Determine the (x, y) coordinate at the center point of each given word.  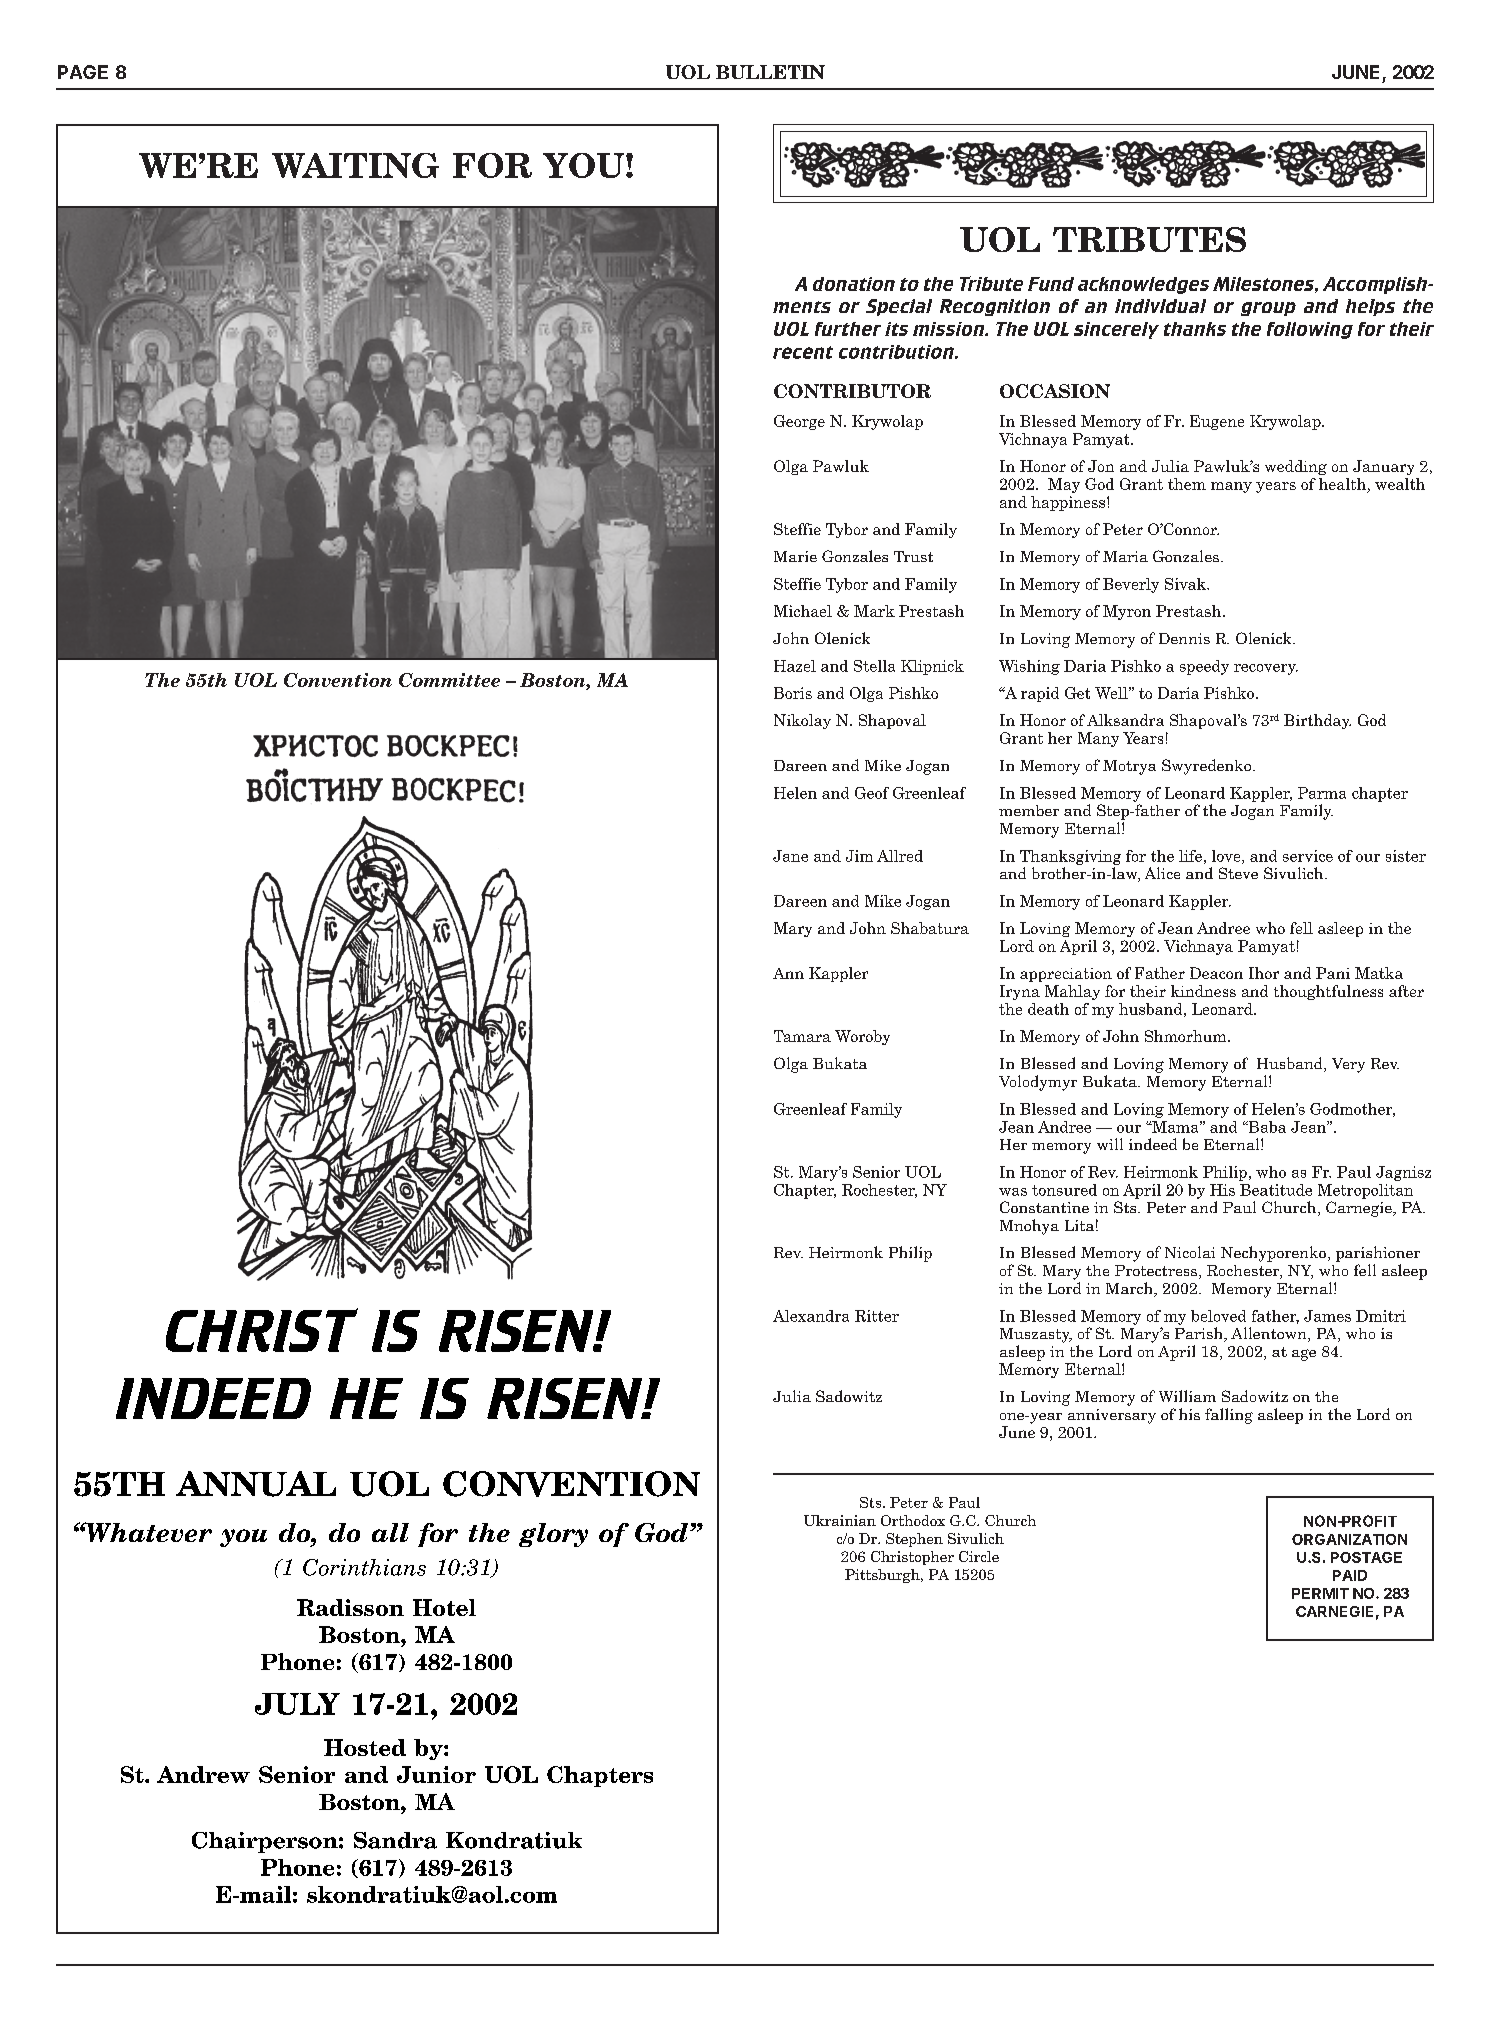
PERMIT (1320, 1593)
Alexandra (811, 1316)
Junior (436, 1774)
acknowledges (1143, 285)
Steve (1238, 873)
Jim (859, 856)
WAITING (355, 165)
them (1187, 484)
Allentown (1270, 1334)
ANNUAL (256, 1484)
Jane (790, 856)
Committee (449, 680)
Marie (795, 556)
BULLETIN (770, 72)
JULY (297, 1704)
